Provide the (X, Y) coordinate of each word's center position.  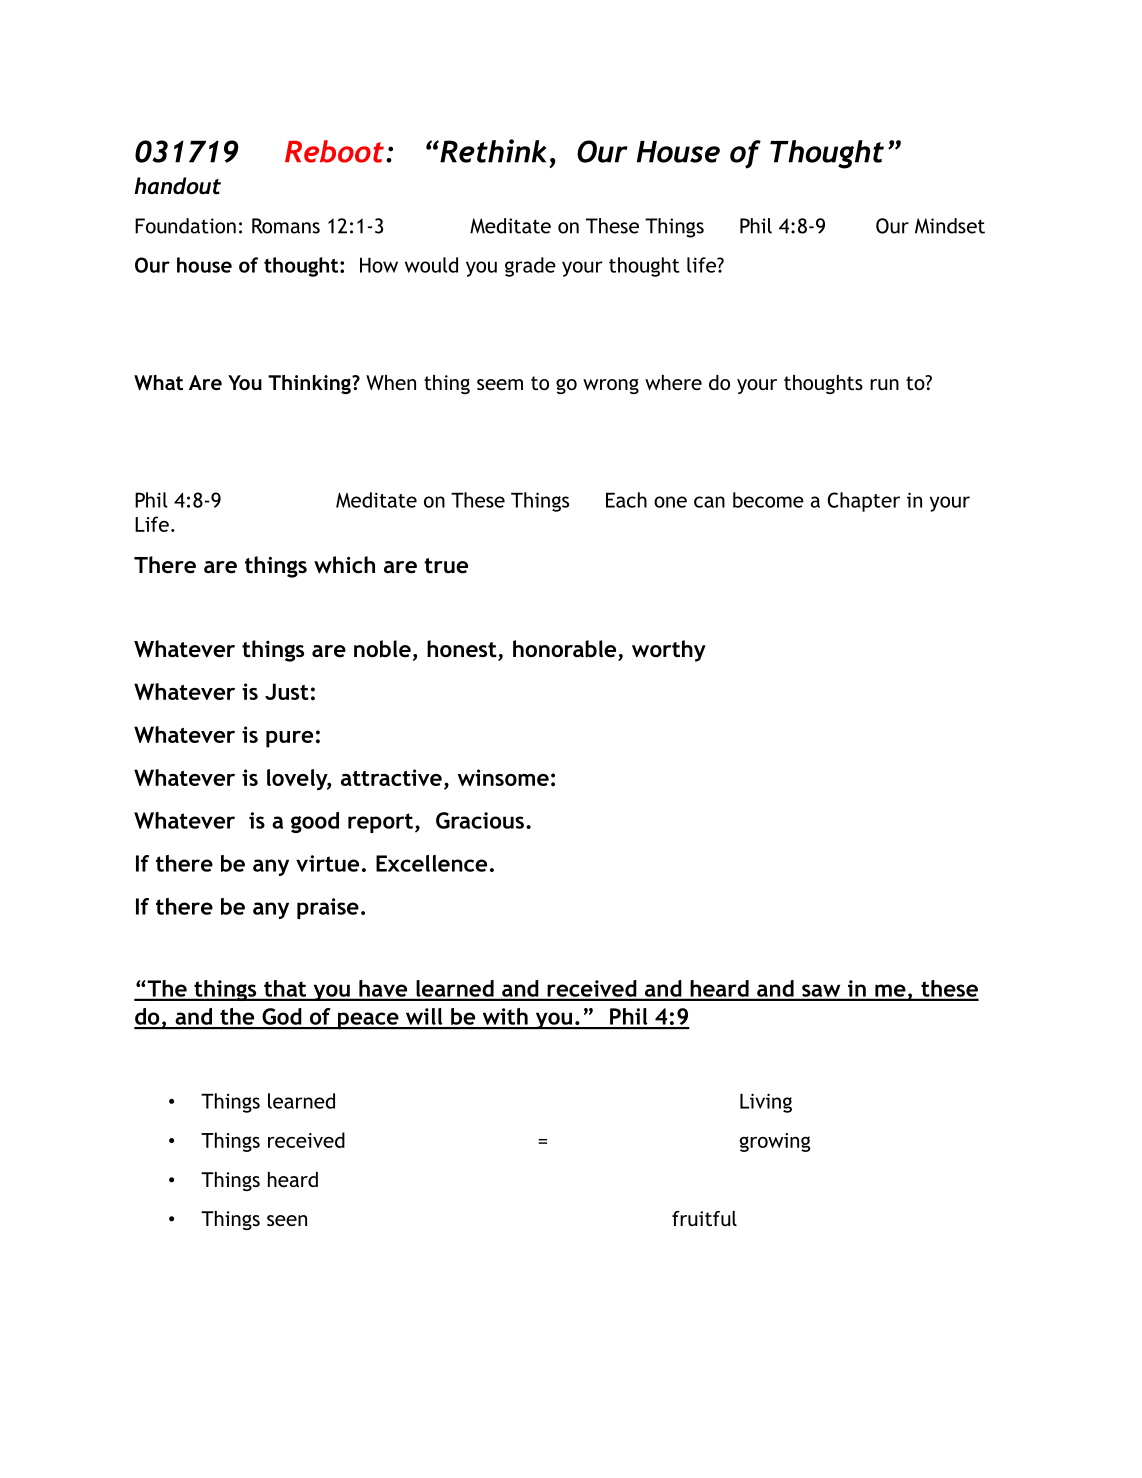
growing (775, 1142)
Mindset (950, 226)
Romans (286, 226)
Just (287, 691)
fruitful (704, 1218)
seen (287, 1220)
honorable (566, 650)
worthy (669, 651)
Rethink (492, 151)
